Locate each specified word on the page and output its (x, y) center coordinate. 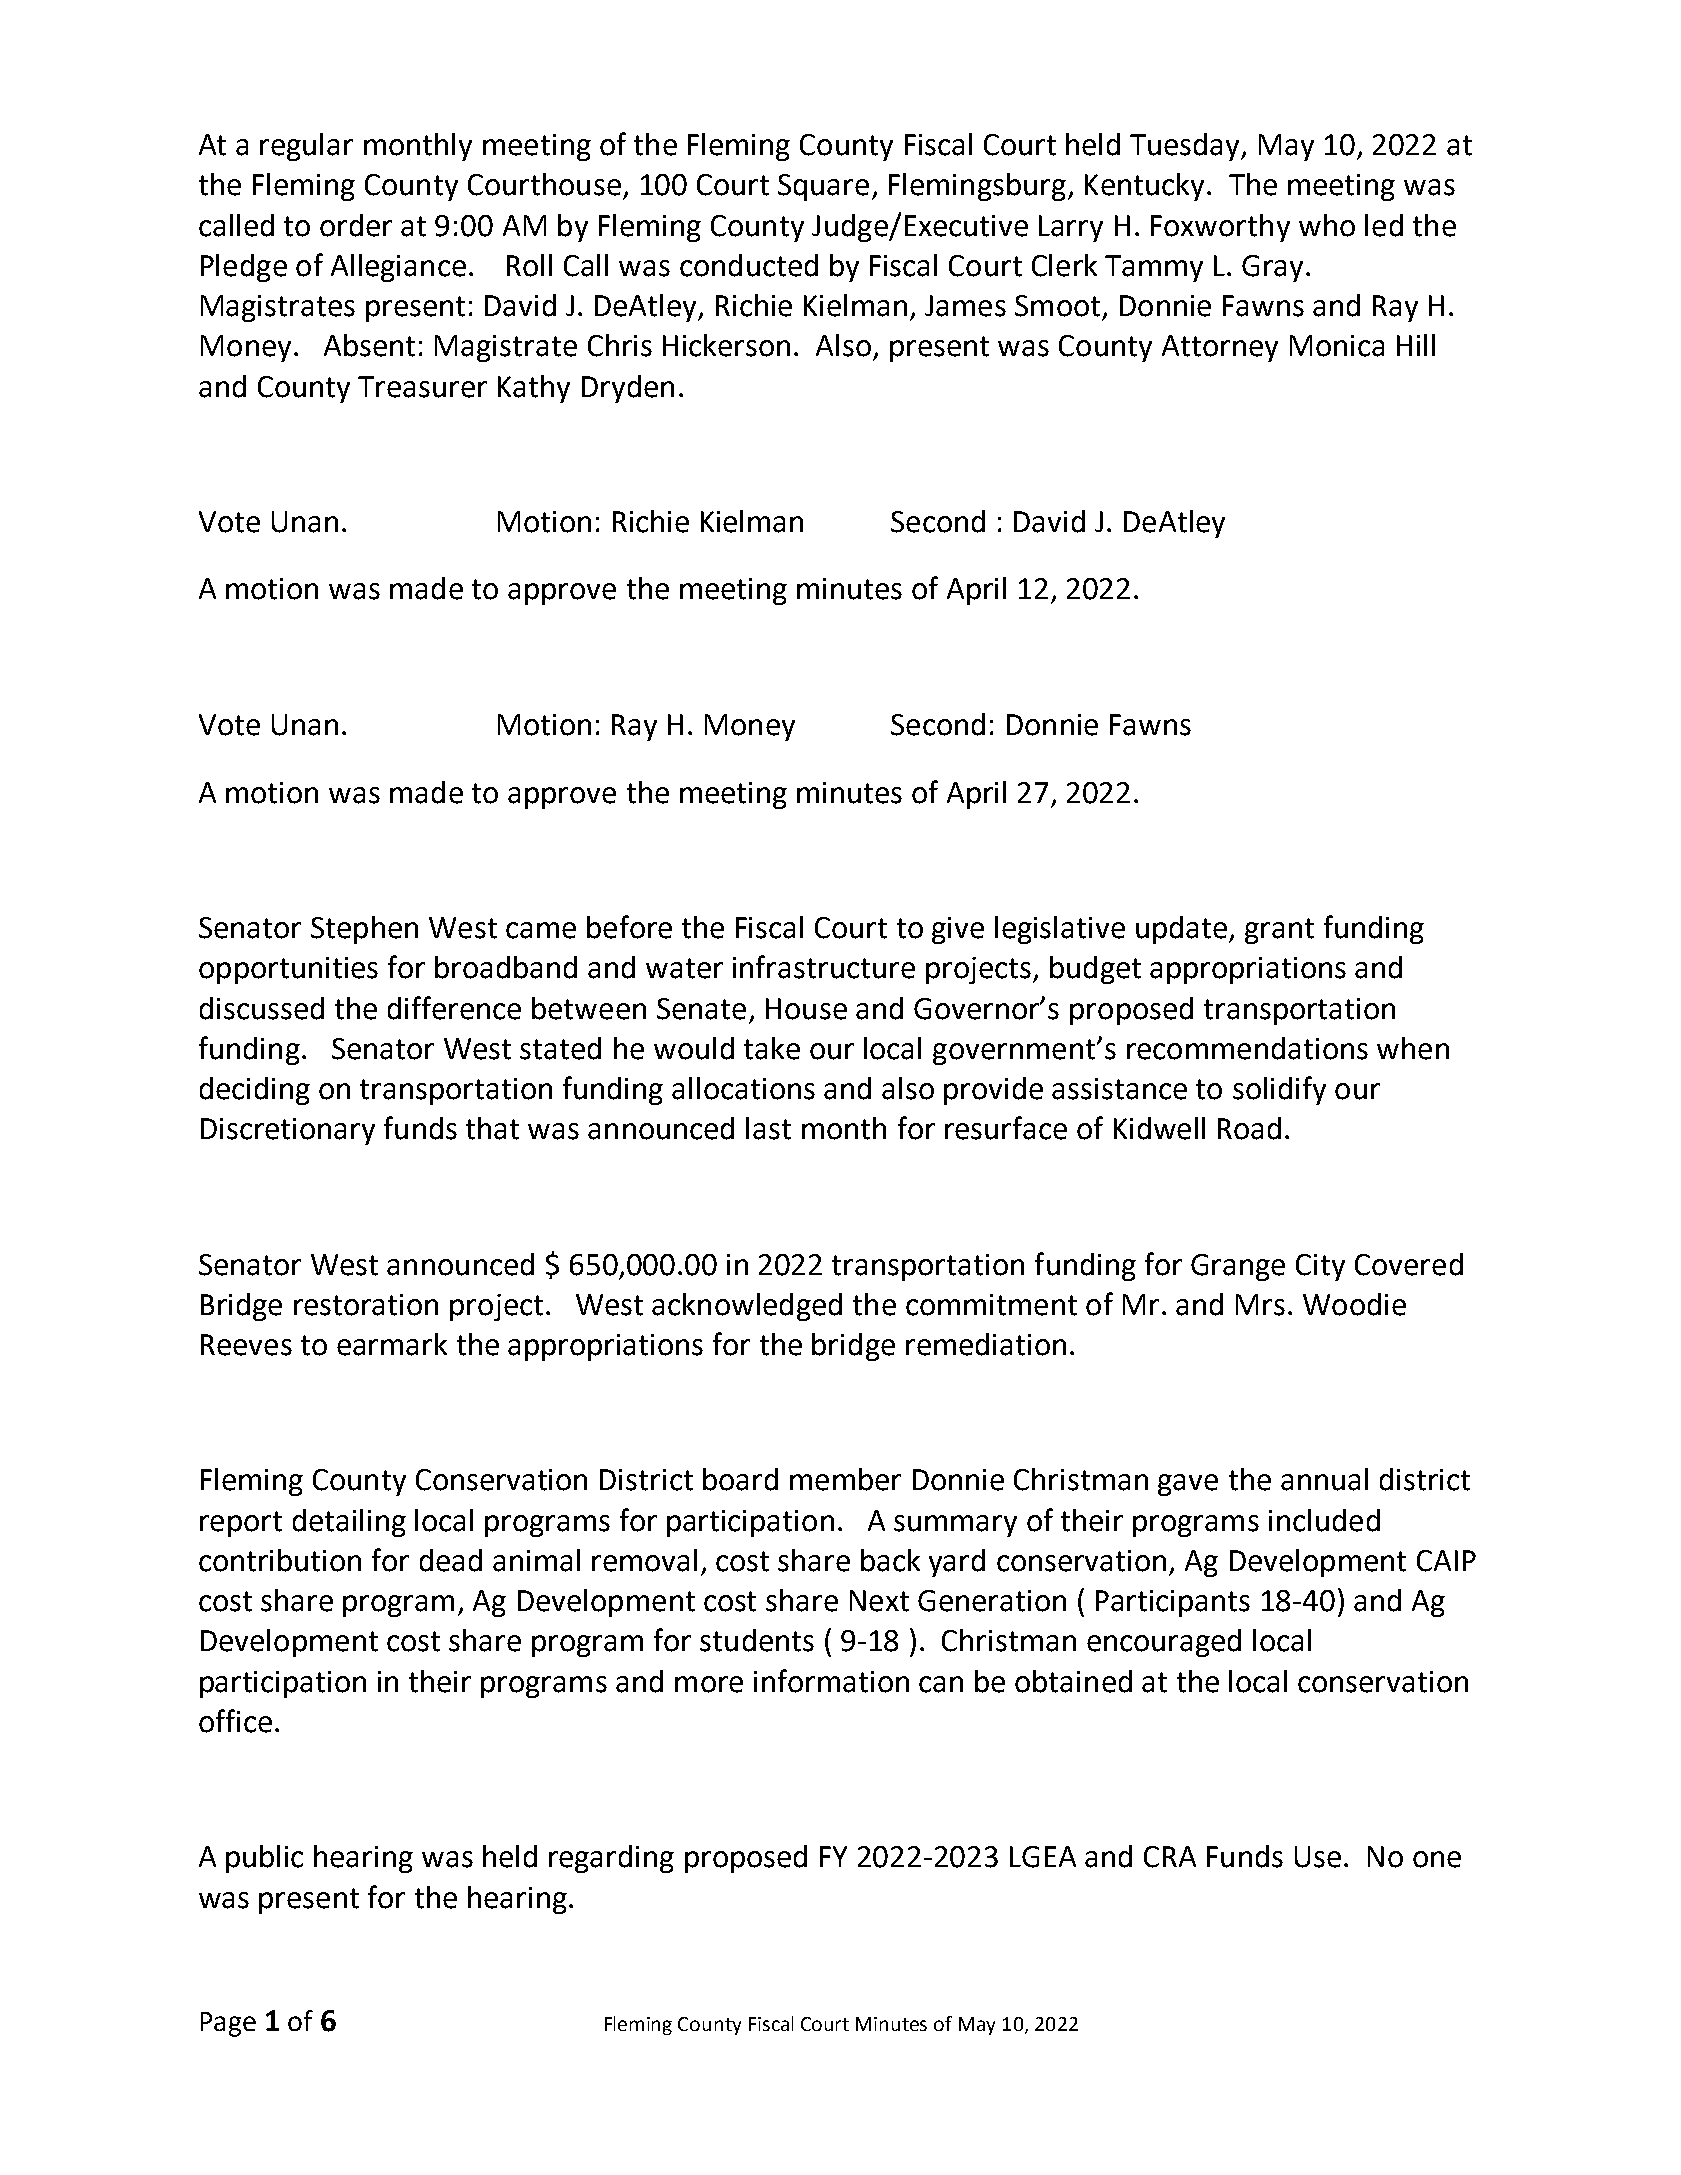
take (772, 1048)
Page (228, 2024)
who (1327, 225)
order (356, 225)
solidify (1279, 1090)
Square (823, 187)
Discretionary (288, 1131)
